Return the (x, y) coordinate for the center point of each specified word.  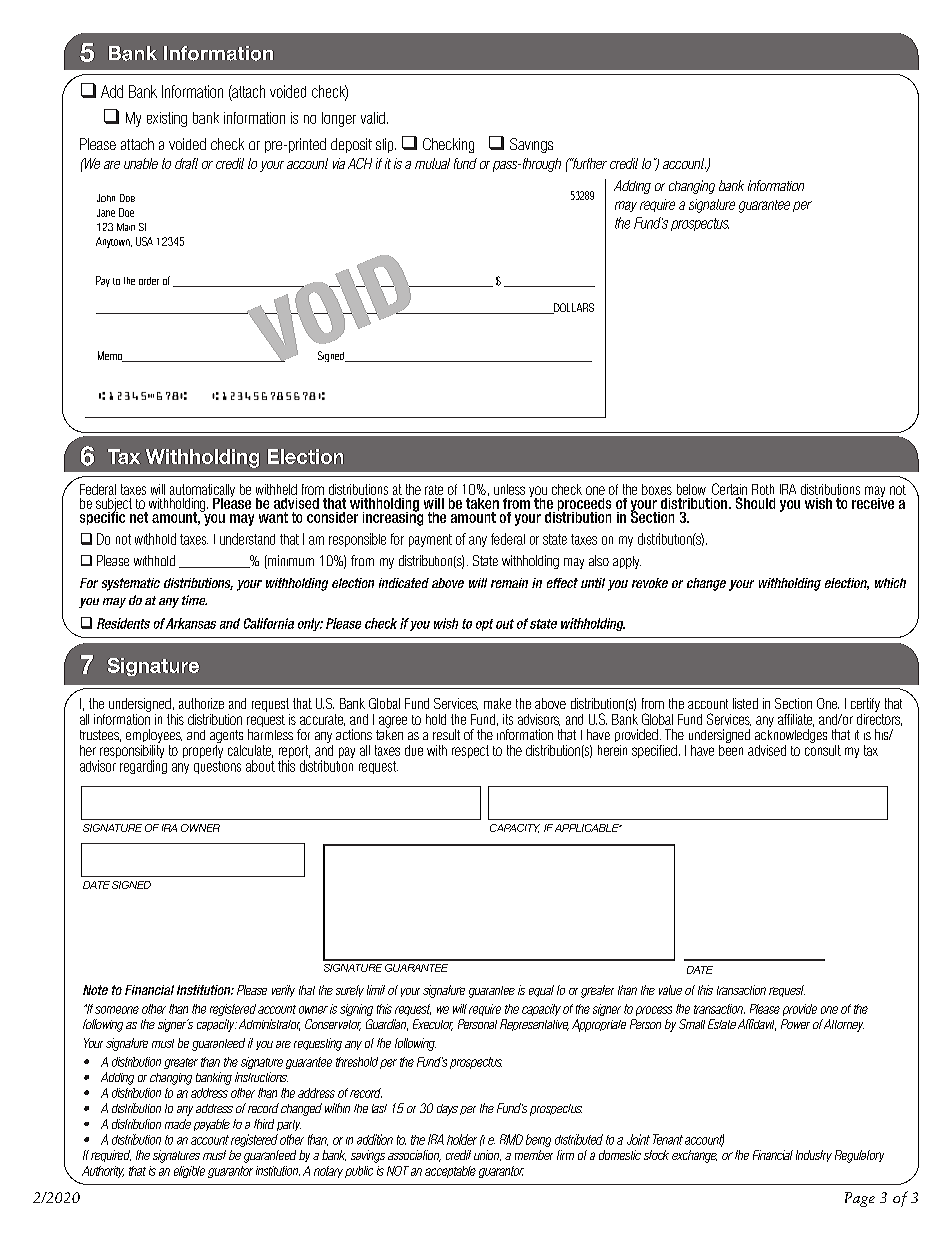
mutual (432, 163)
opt (484, 625)
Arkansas (191, 623)
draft (186, 163)
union (487, 1155)
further (589, 163)
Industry (814, 1156)
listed (745, 703)
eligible (189, 1172)
